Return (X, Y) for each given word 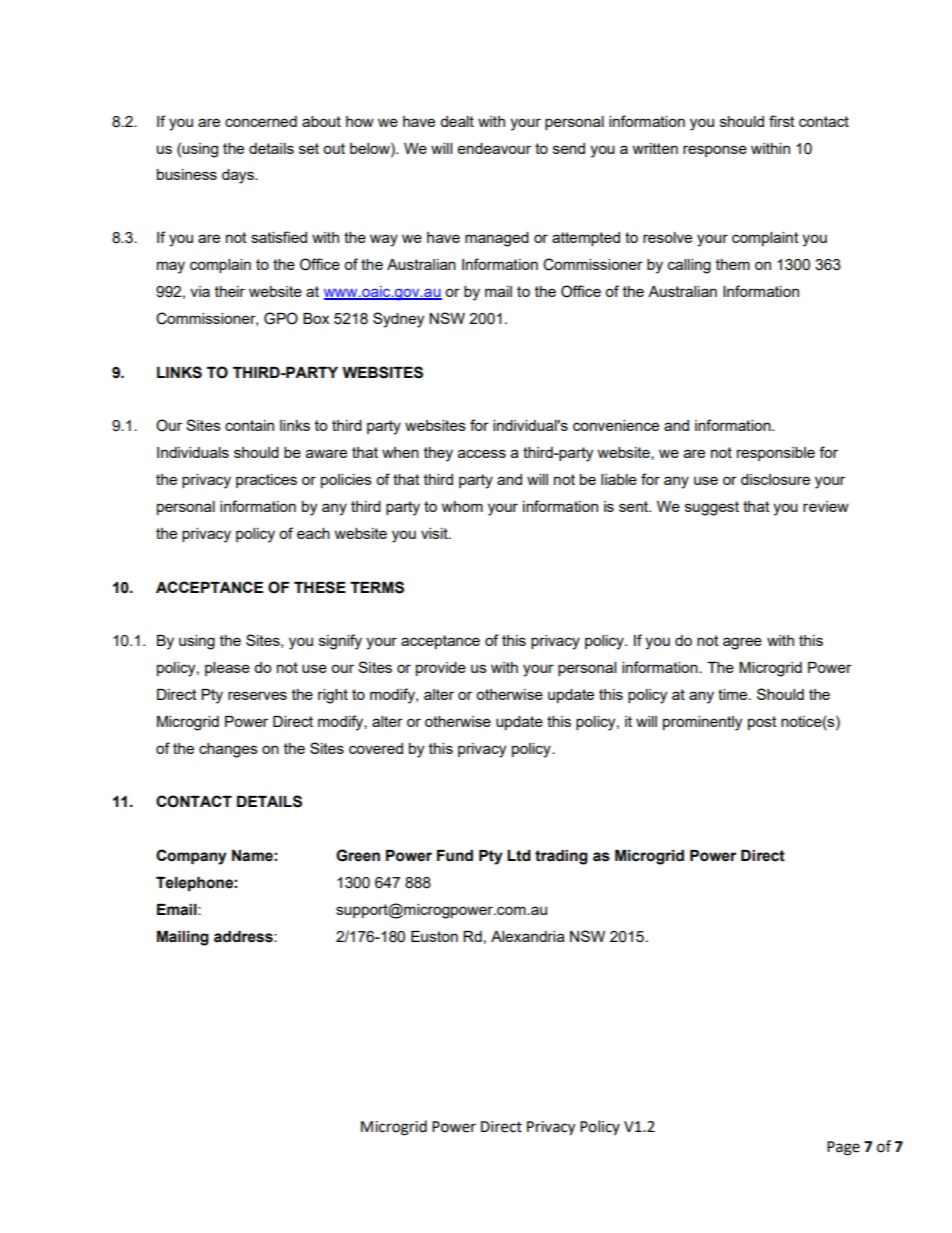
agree (742, 643)
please (227, 669)
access (482, 453)
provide (441, 669)
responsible (776, 454)
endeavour (494, 148)
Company (191, 857)
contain (249, 425)
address (244, 937)
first (782, 121)
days (239, 176)
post (762, 723)
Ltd (519, 856)
